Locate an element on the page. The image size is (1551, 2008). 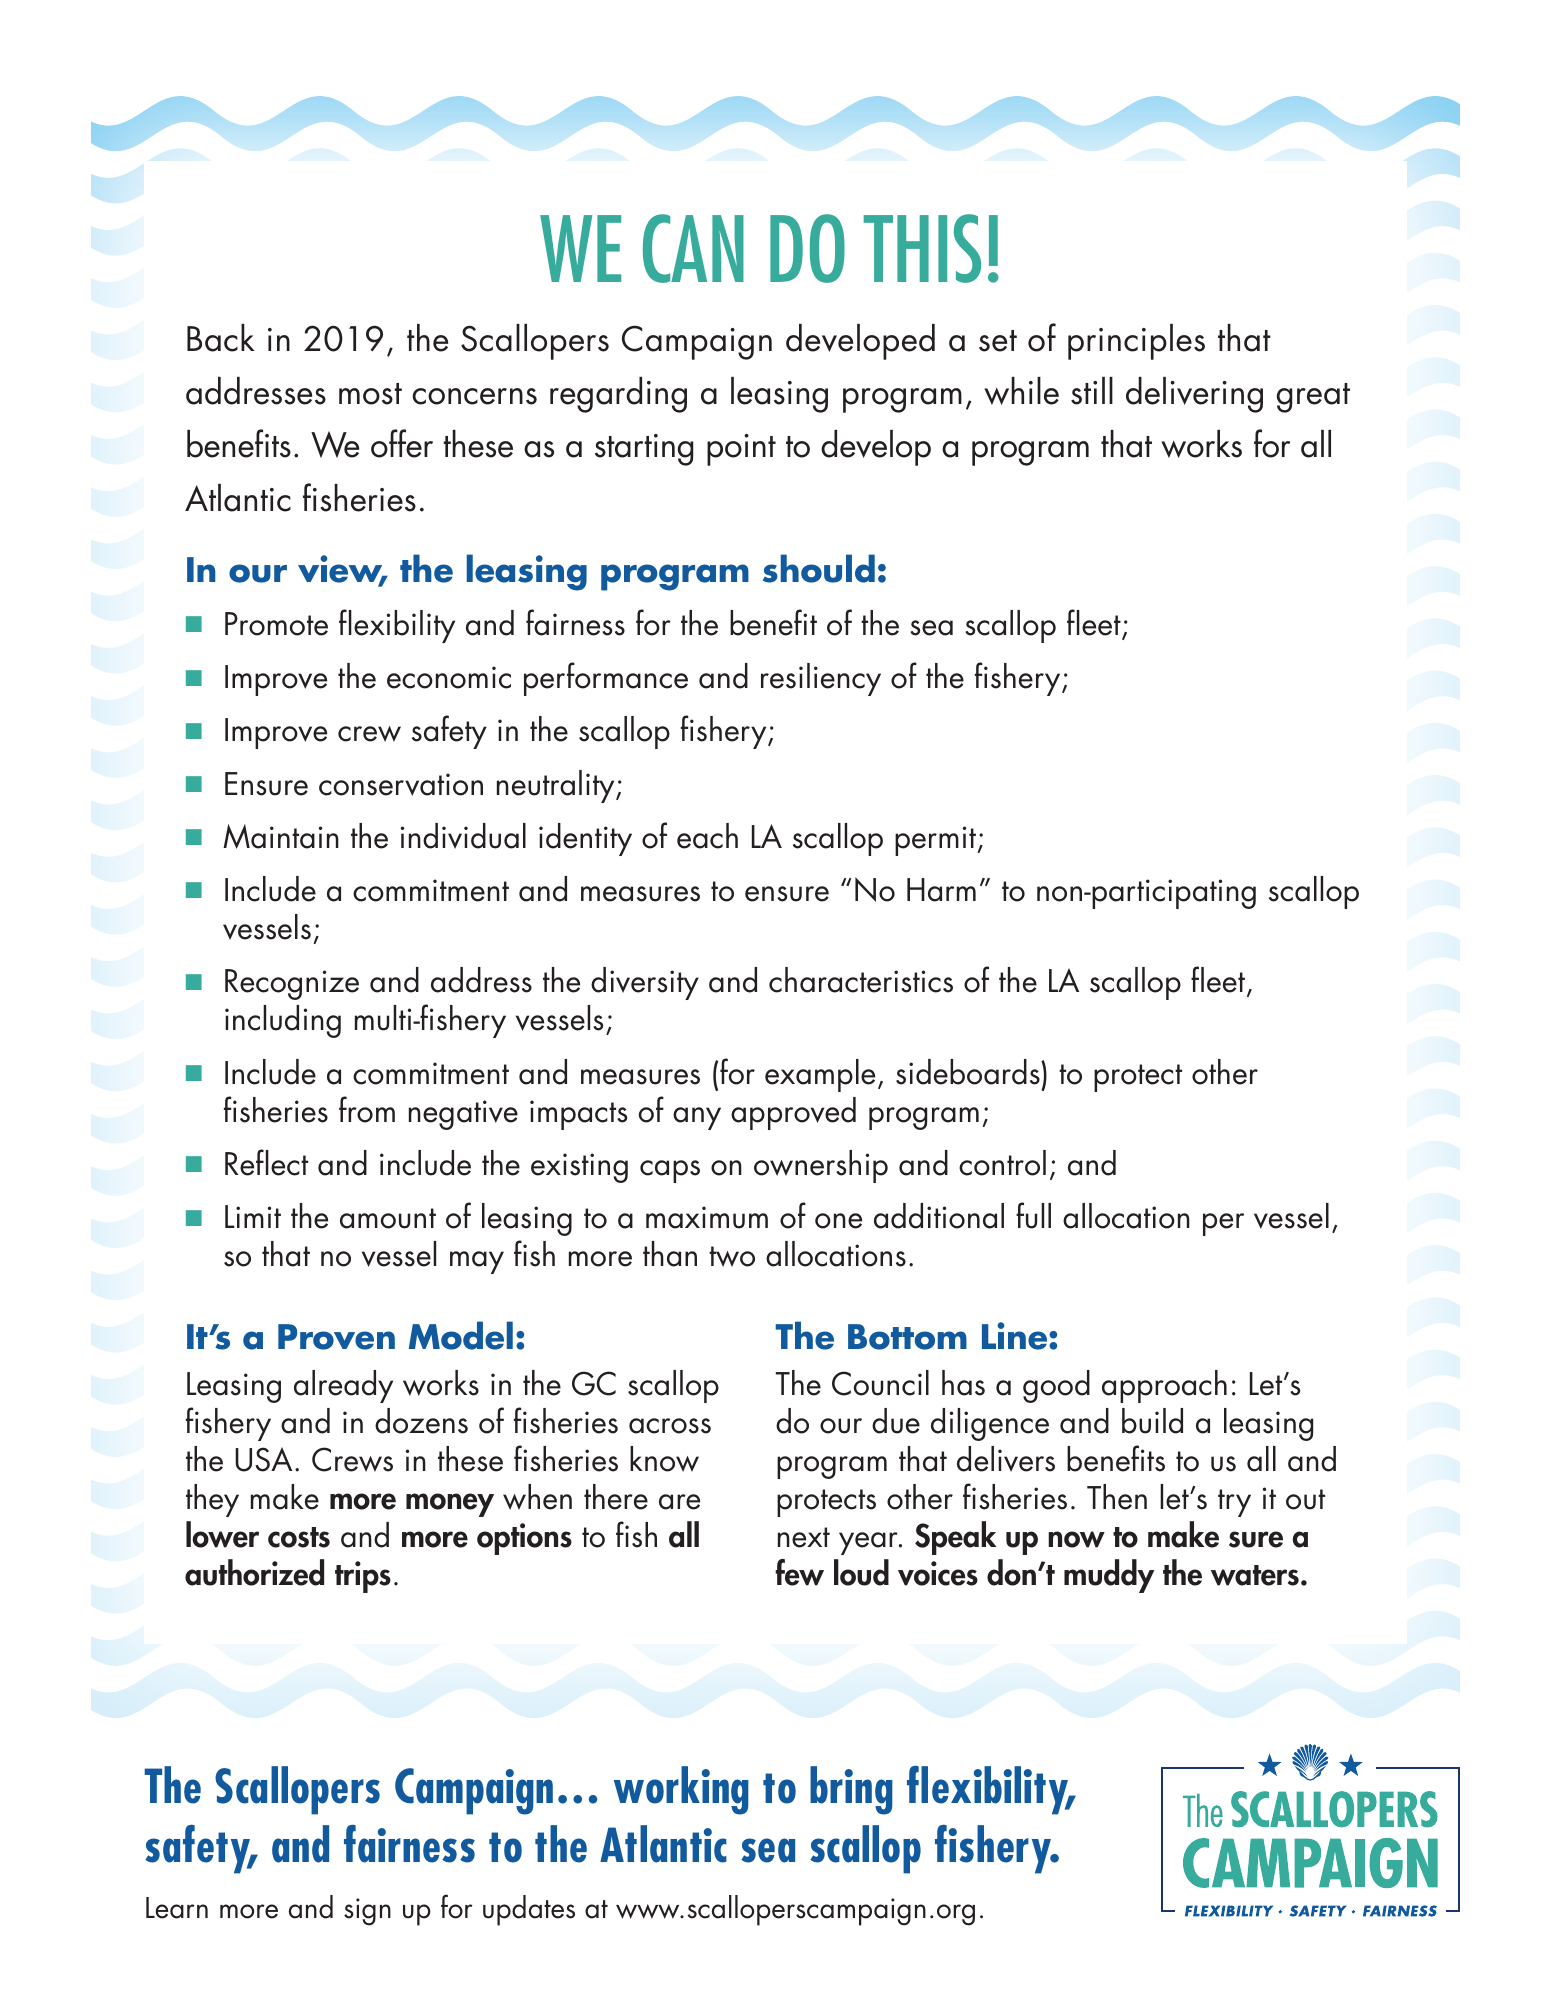
Promote is located at coordinates (276, 624).
